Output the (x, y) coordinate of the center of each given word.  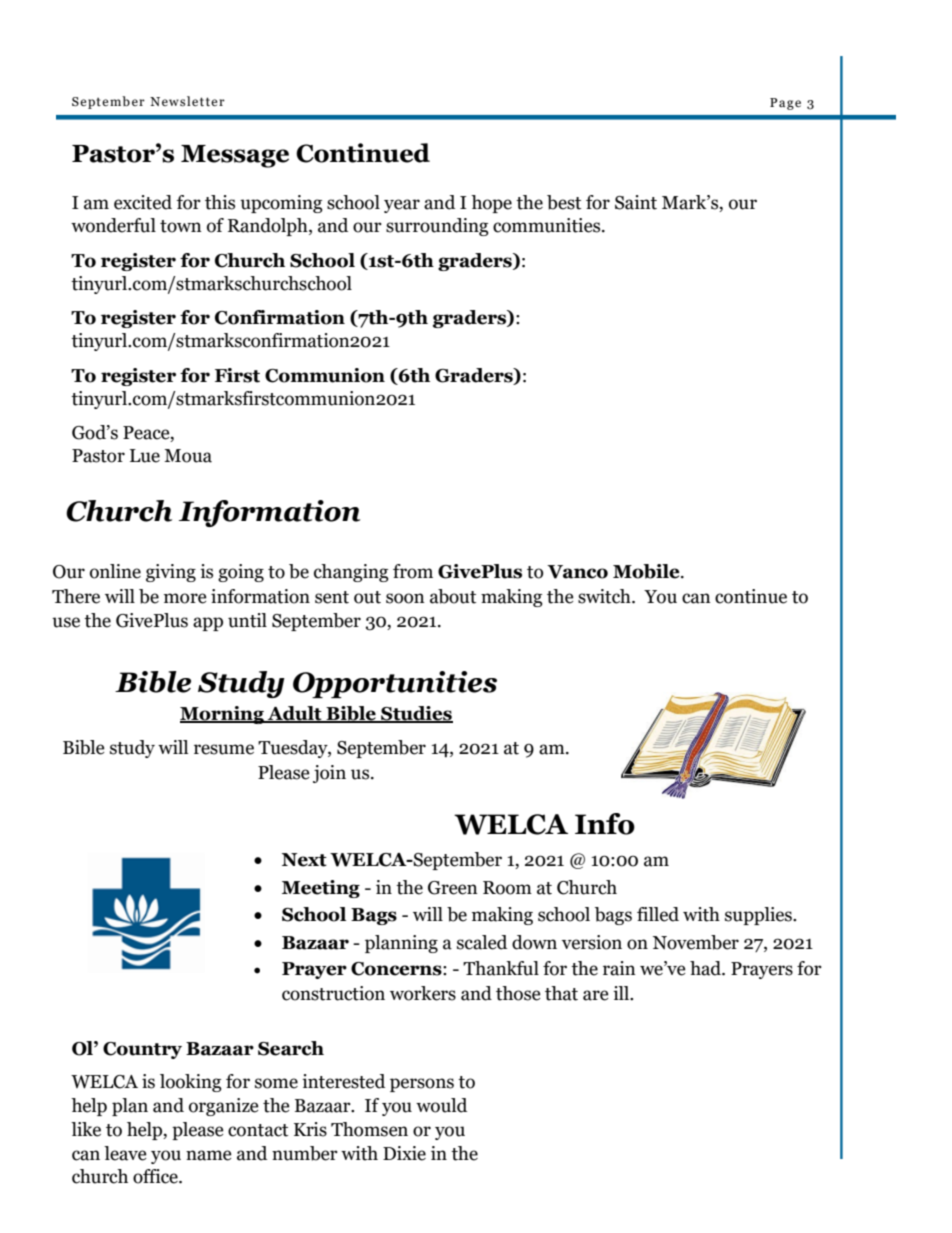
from (413, 571)
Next (304, 860)
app (208, 624)
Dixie (404, 1153)
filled (658, 914)
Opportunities (395, 684)
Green (453, 888)
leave (125, 1153)
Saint (636, 202)
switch (605, 596)
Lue (145, 456)
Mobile (647, 571)
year (402, 206)
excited (143, 202)
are (596, 995)
